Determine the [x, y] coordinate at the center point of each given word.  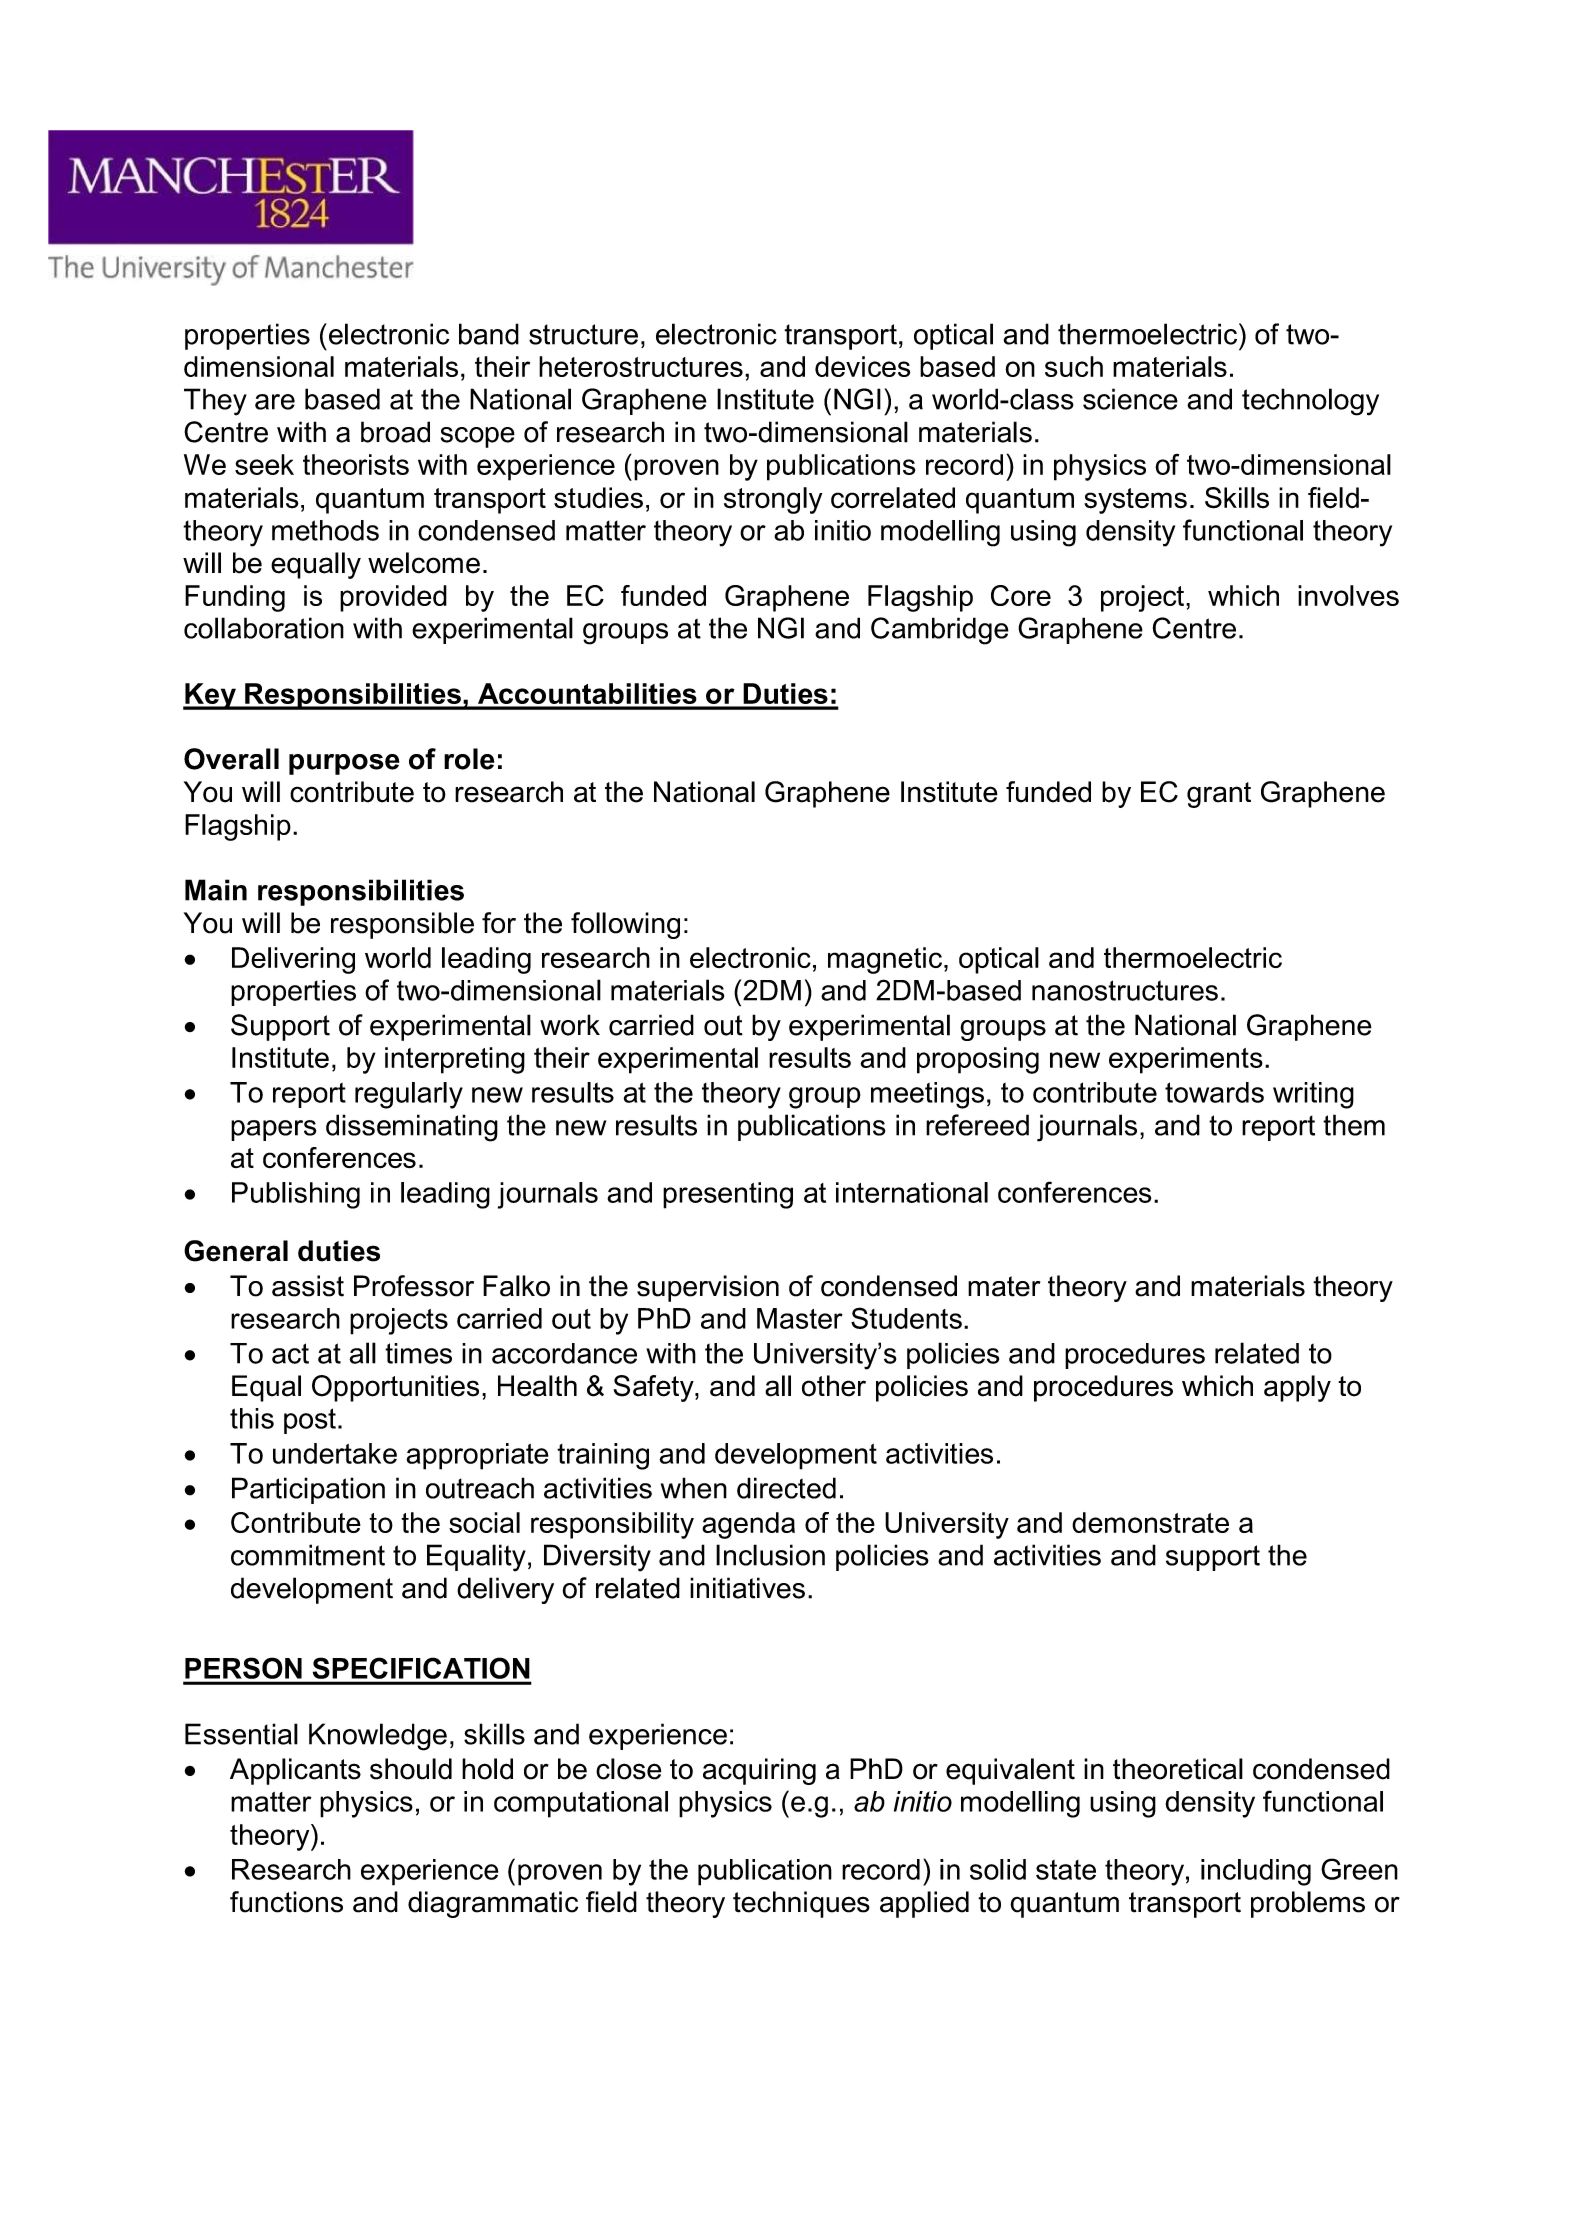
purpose [344, 764]
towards [1214, 1092]
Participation [308, 1490]
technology [1310, 402]
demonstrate [1150, 1522]
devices [862, 366]
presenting [728, 1195]
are [275, 402]
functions [286, 1902]
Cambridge [940, 631]
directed [786, 1488]
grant [1219, 795]
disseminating [412, 1128]
